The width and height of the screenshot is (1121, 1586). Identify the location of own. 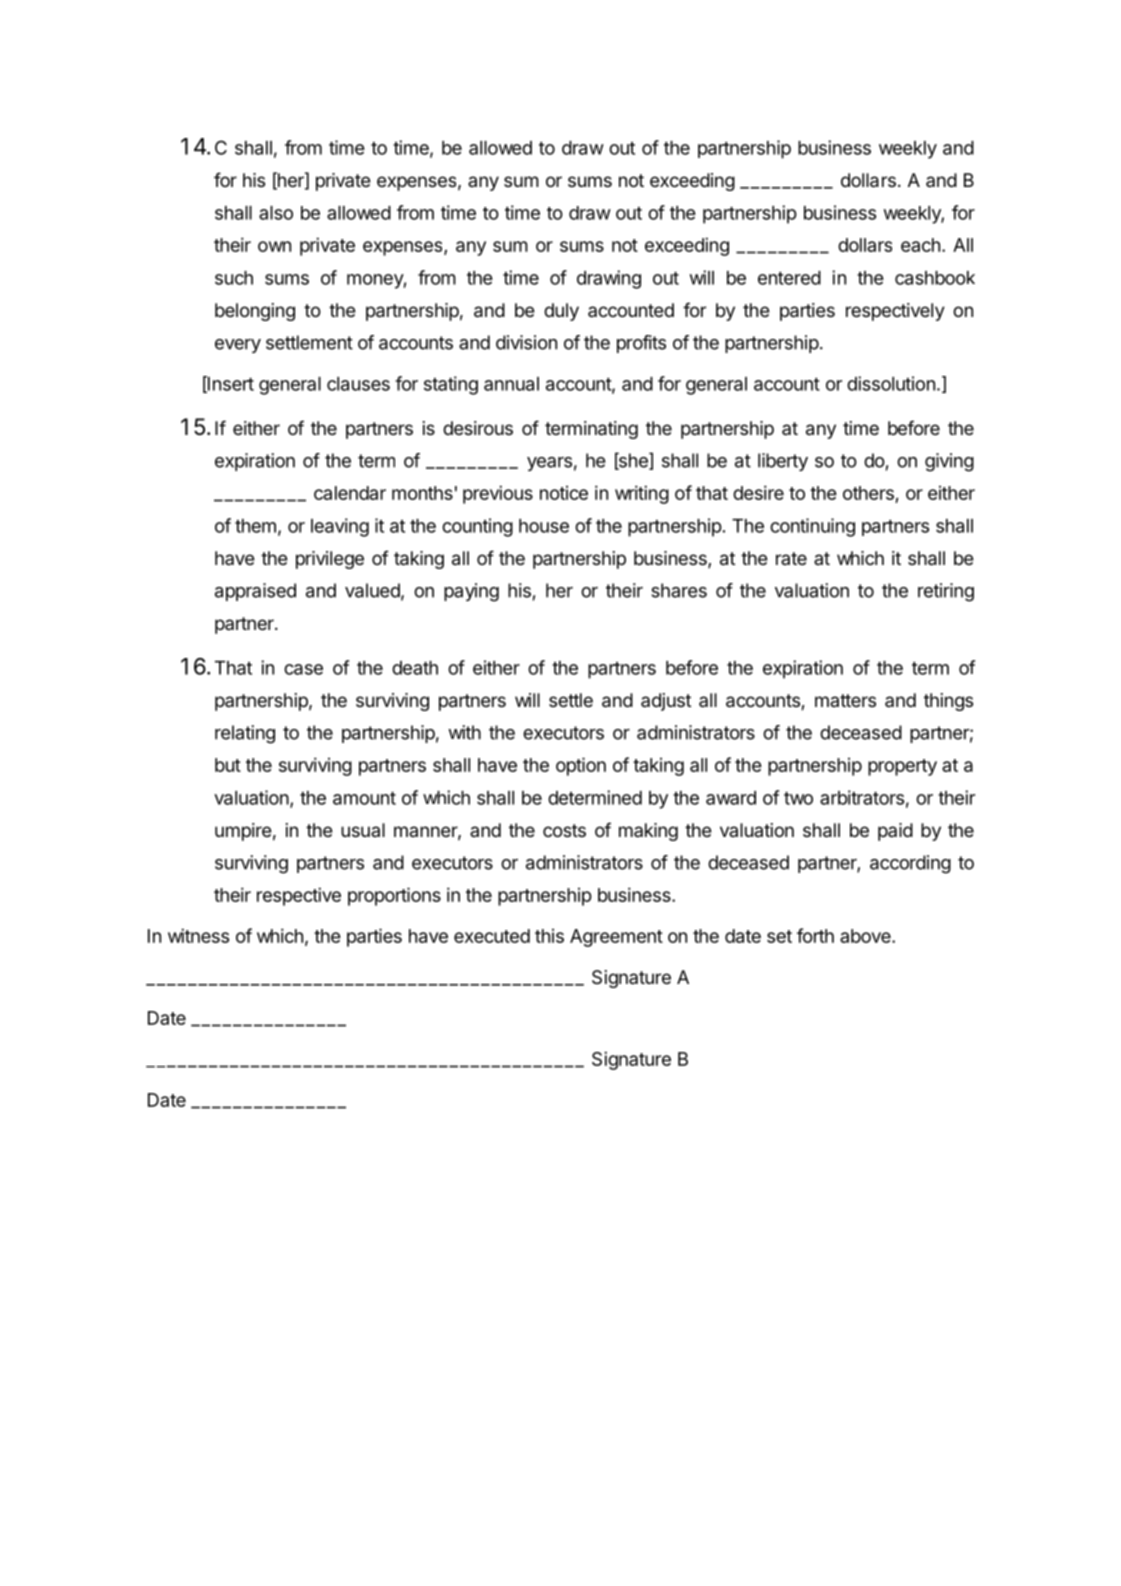
(274, 246).
